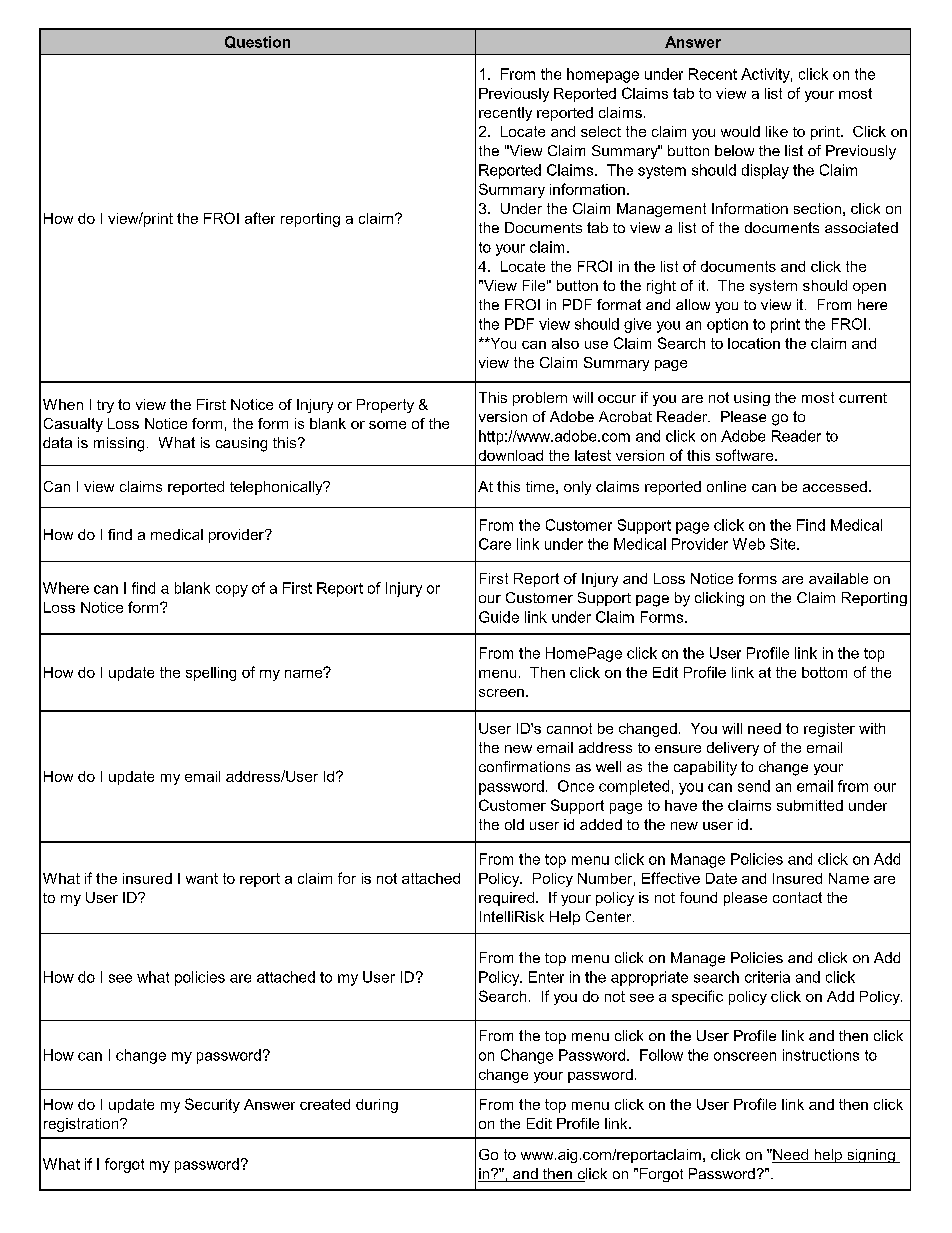  I want to click on required, so click(506, 899).
